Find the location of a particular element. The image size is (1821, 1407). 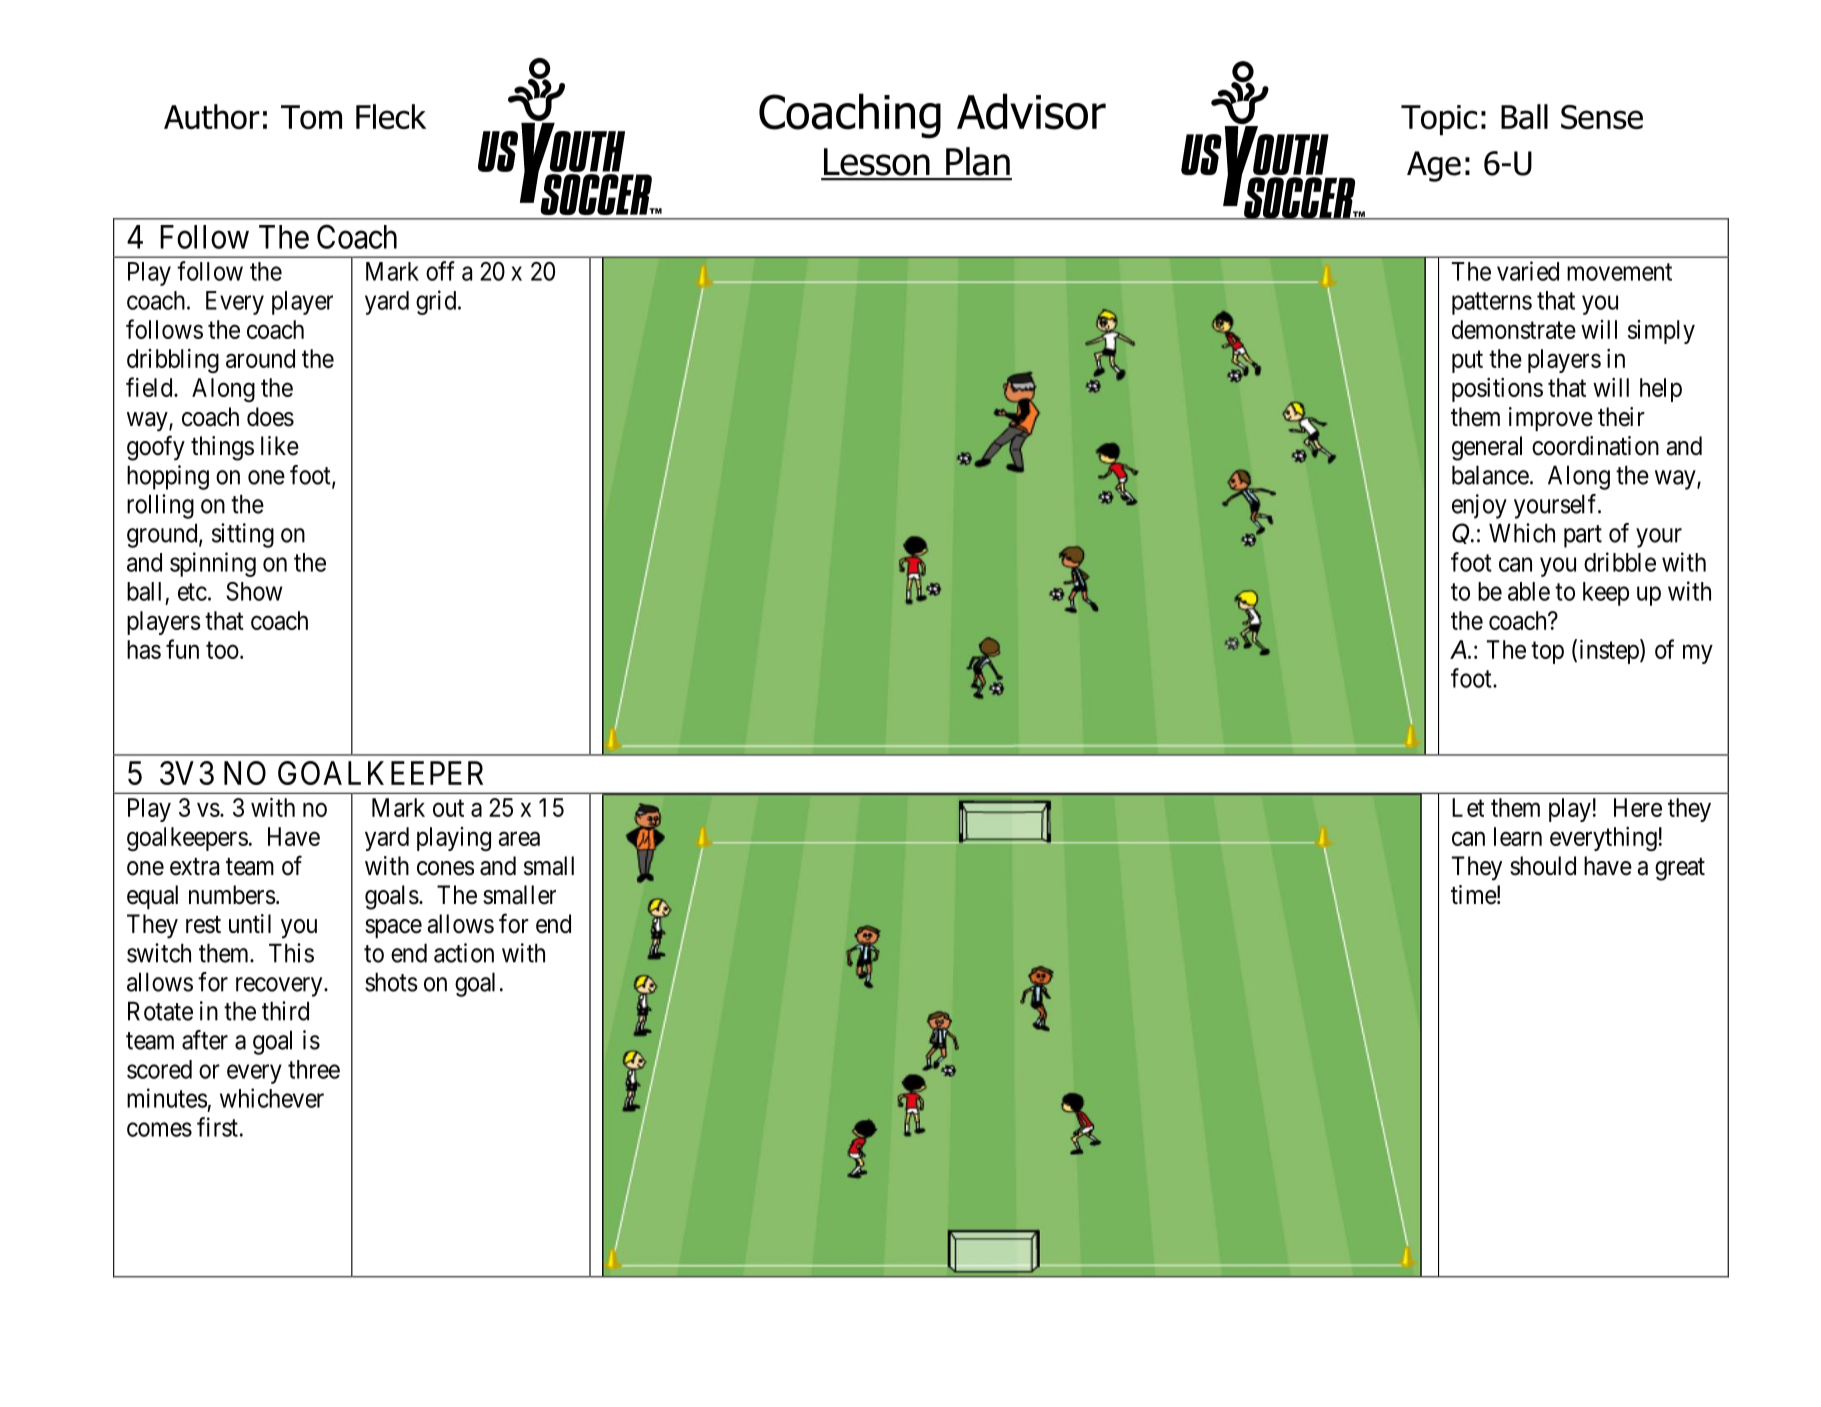

Show is located at coordinates (254, 591).
